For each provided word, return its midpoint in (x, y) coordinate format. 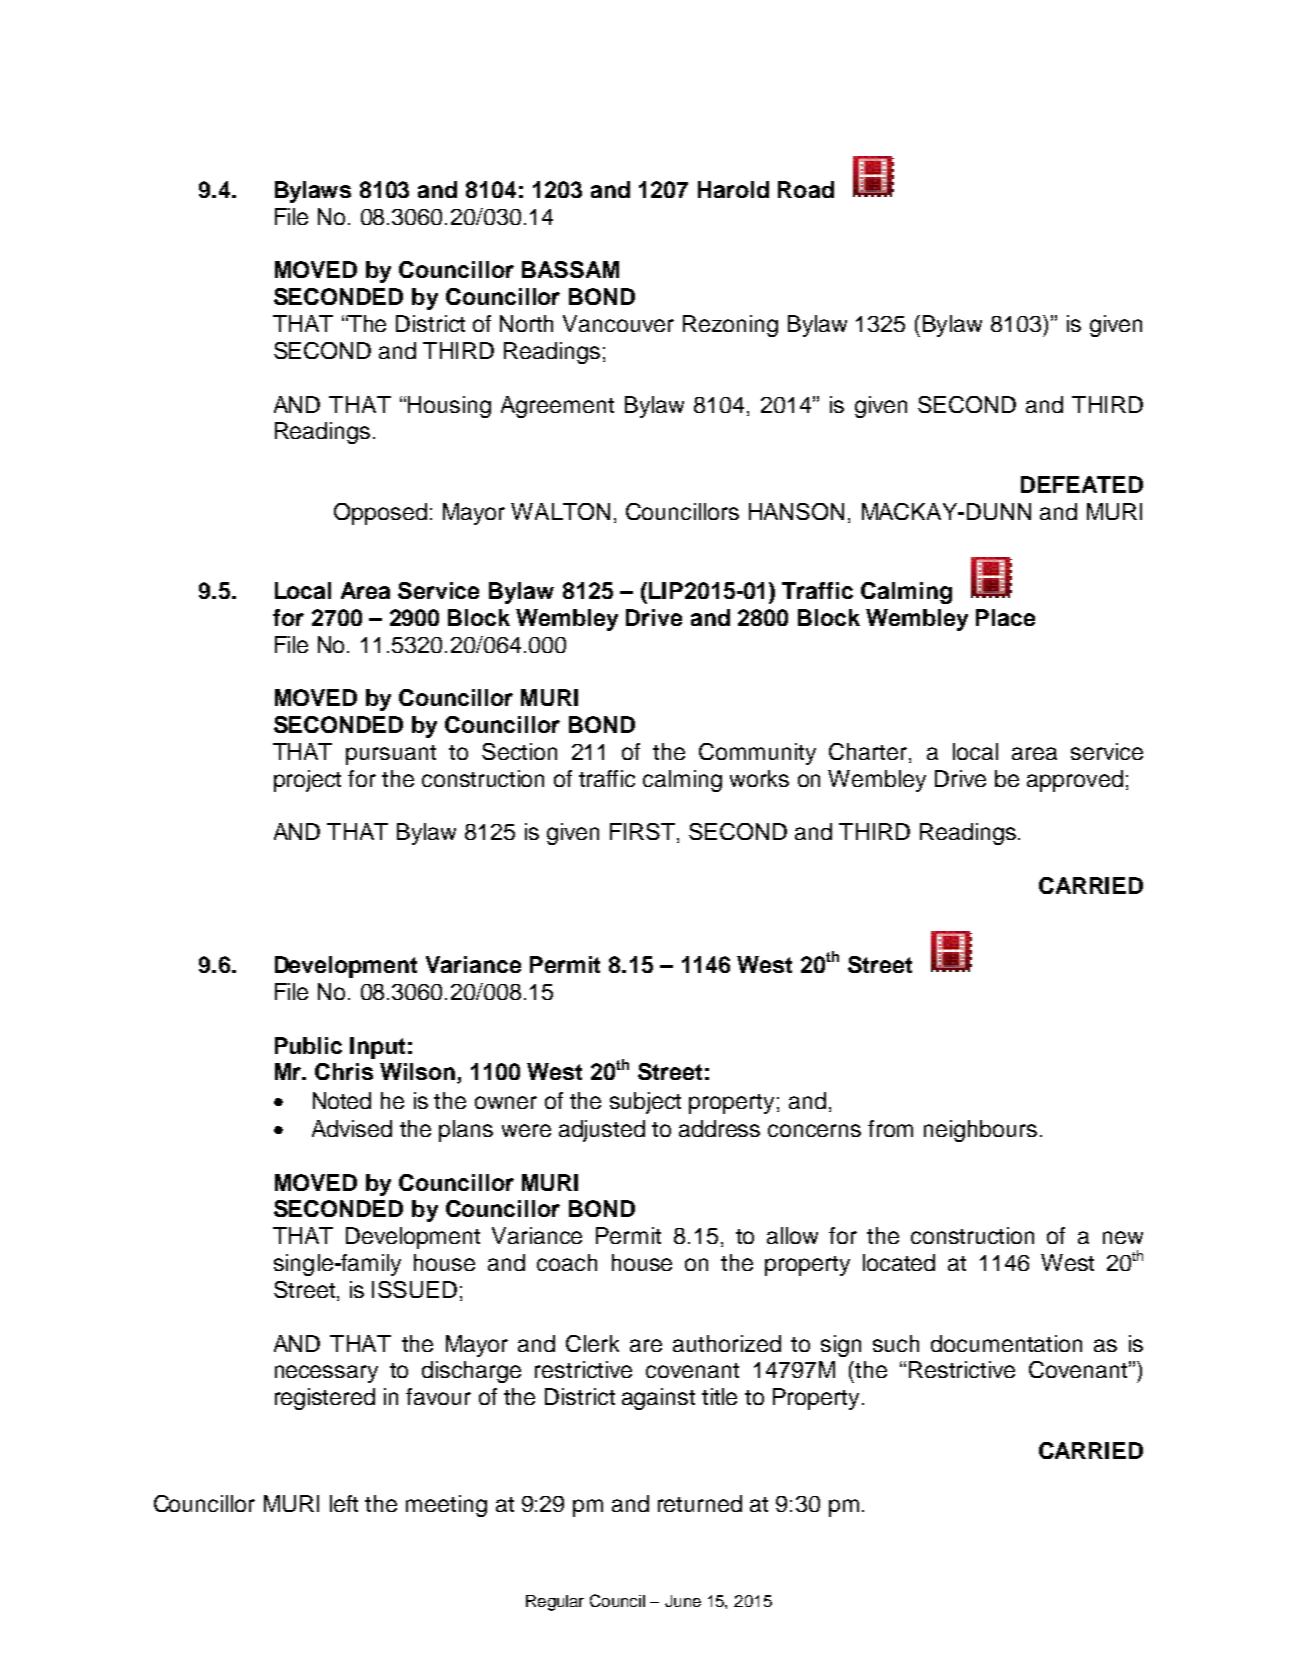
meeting (446, 1506)
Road (806, 189)
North (526, 323)
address (719, 1128)
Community (757, 754)
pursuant (391, 755)
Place (1005, 617)
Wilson (419, 1073)
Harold (733, 189)
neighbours (980, 1131)
